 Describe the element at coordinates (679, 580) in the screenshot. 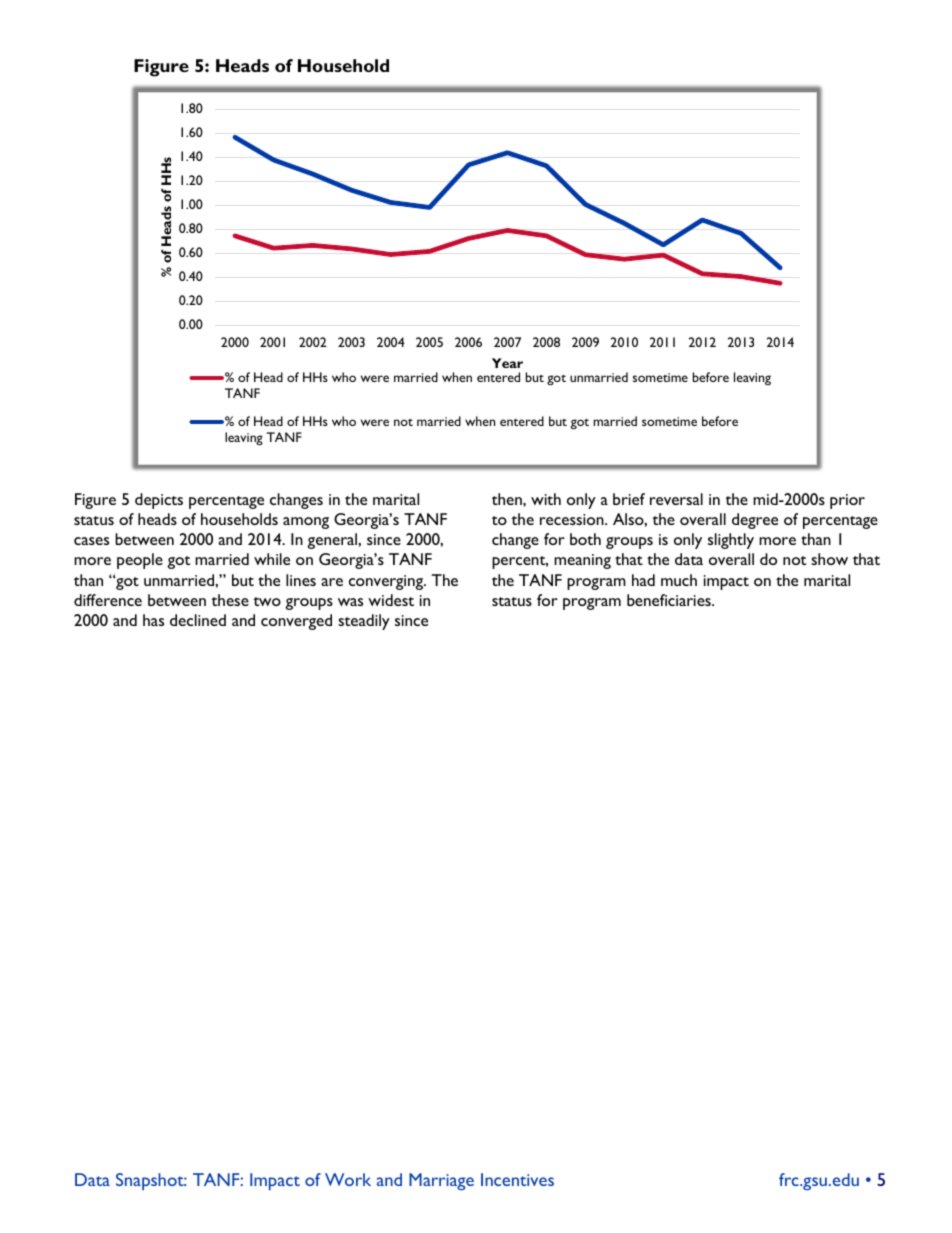

I see `much` at that location.
